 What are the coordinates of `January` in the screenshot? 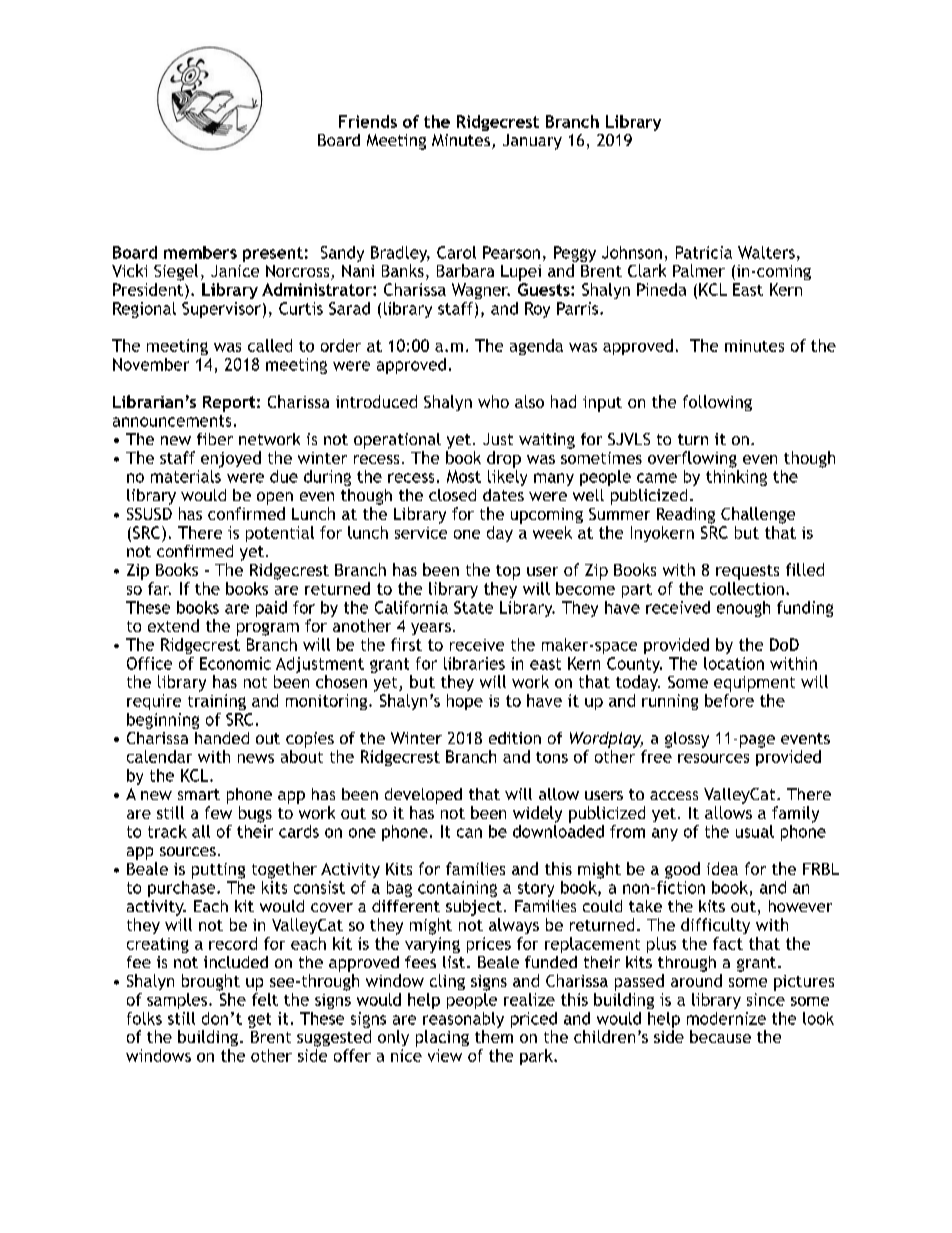 It's located at (532, 142).
